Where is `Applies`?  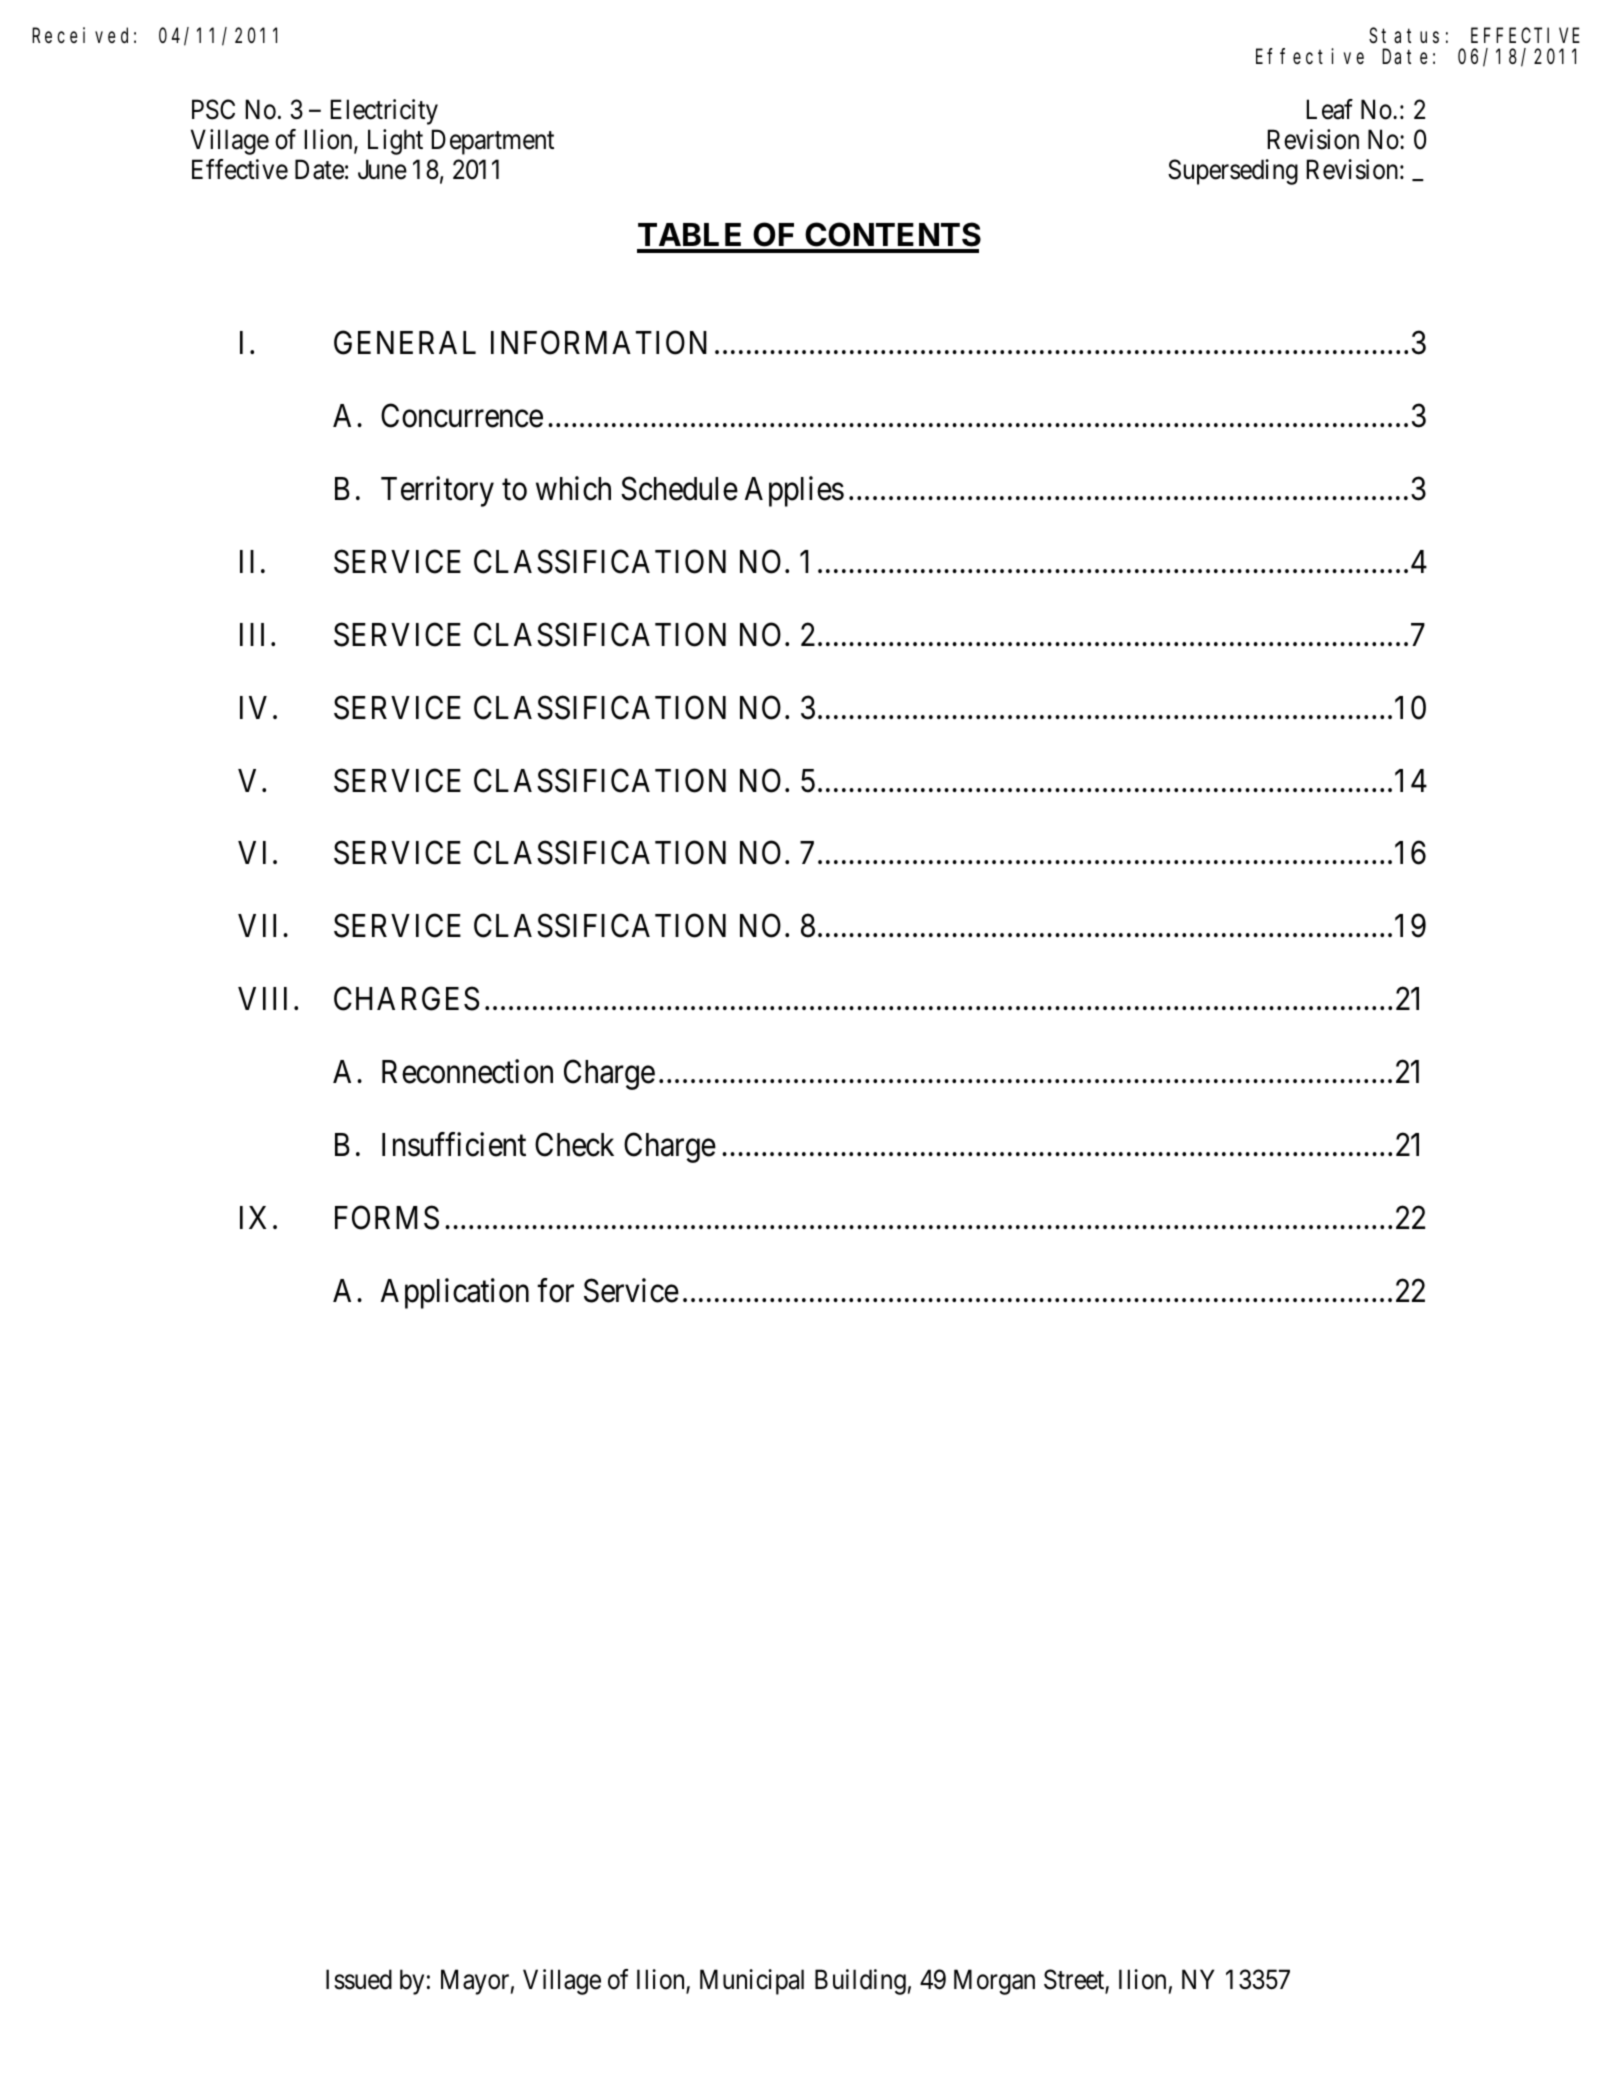 Applies is located at coordinates (794, 491).
